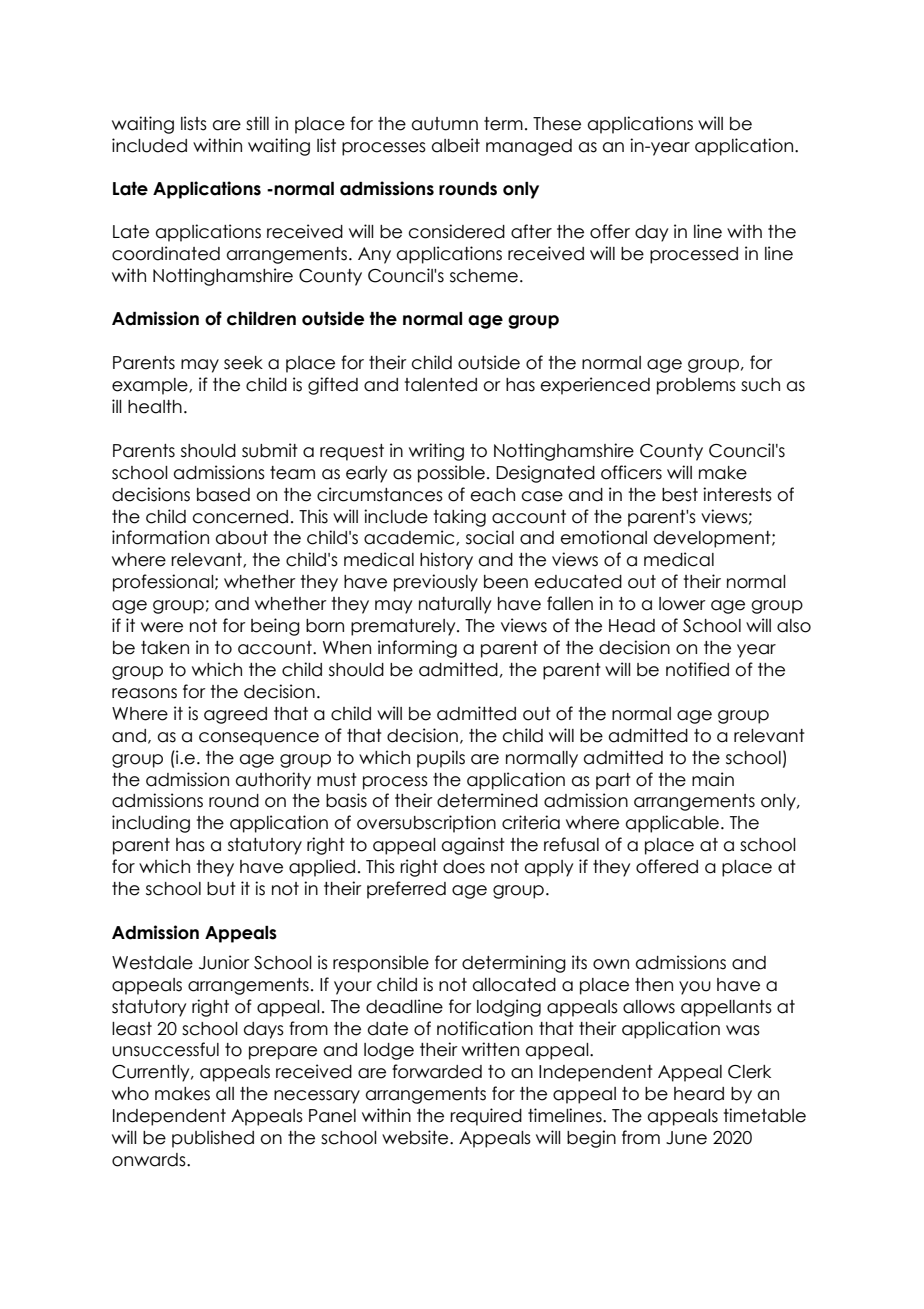  What do you see at coordinates (456, 145) in the page?
I see `albeit` at bounding box center [456, 145].
